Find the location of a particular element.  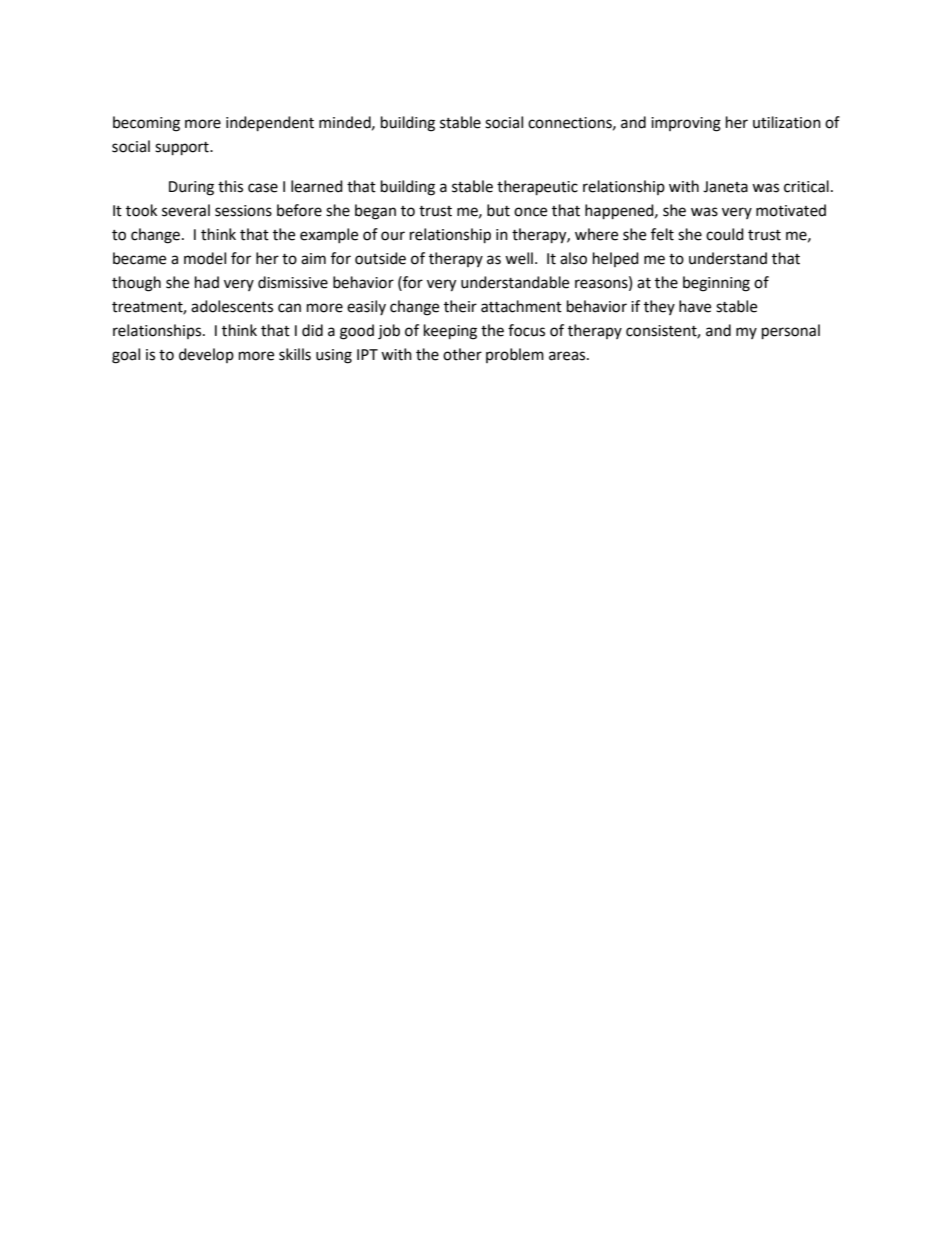

develop is located at coordinates (206, 355).
